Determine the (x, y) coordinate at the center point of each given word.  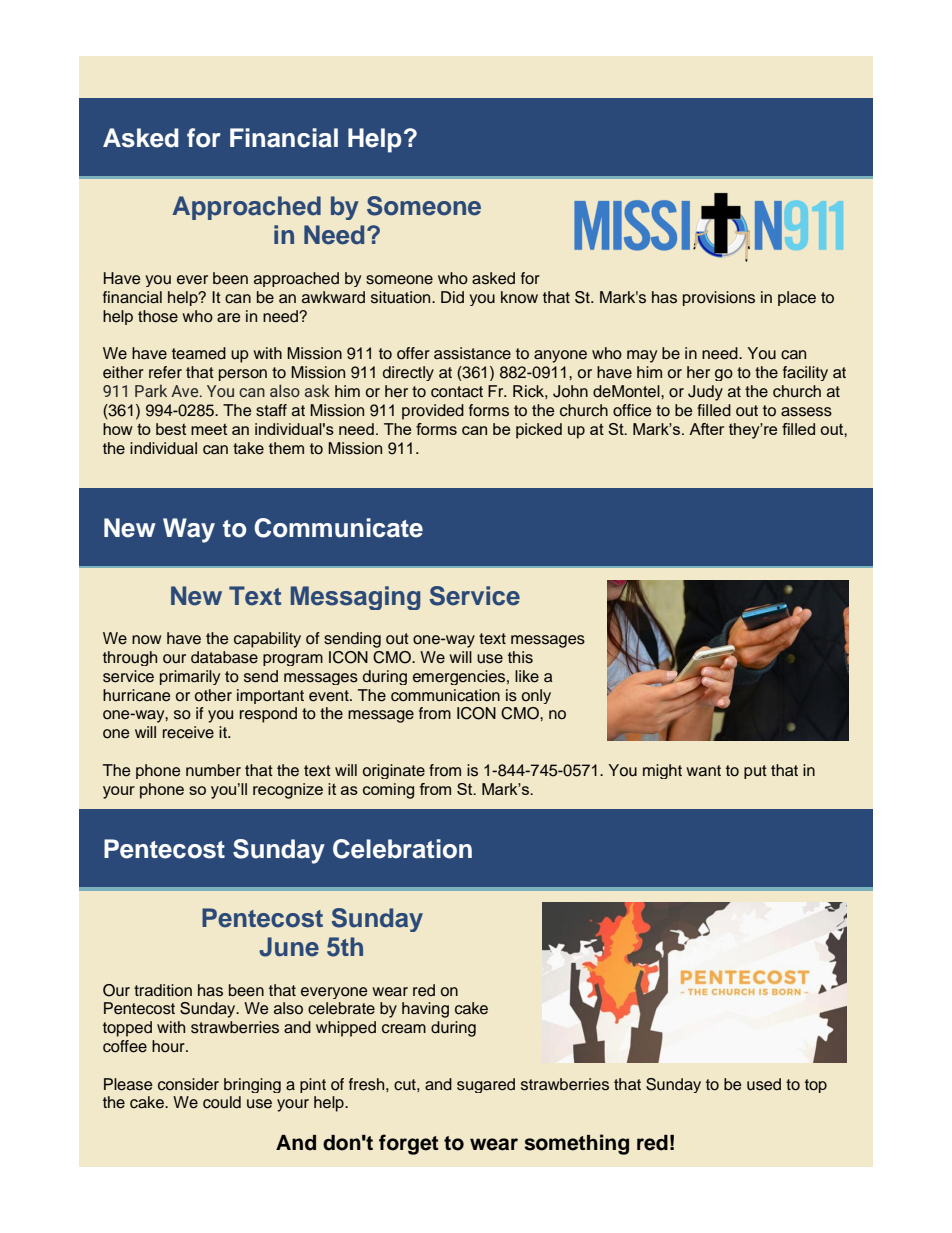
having (425, 1010)
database (224, 657)
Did (452, 297)
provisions (719, 298)
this (520, 657)
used (764, 1084)
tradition (163, 990)
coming (388, 791)
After (706, 429)
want (703, 770)
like (527, 676)
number (213, 770)
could (222, 1102)
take (248, 448)
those (158, 316)
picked (539, 431)
